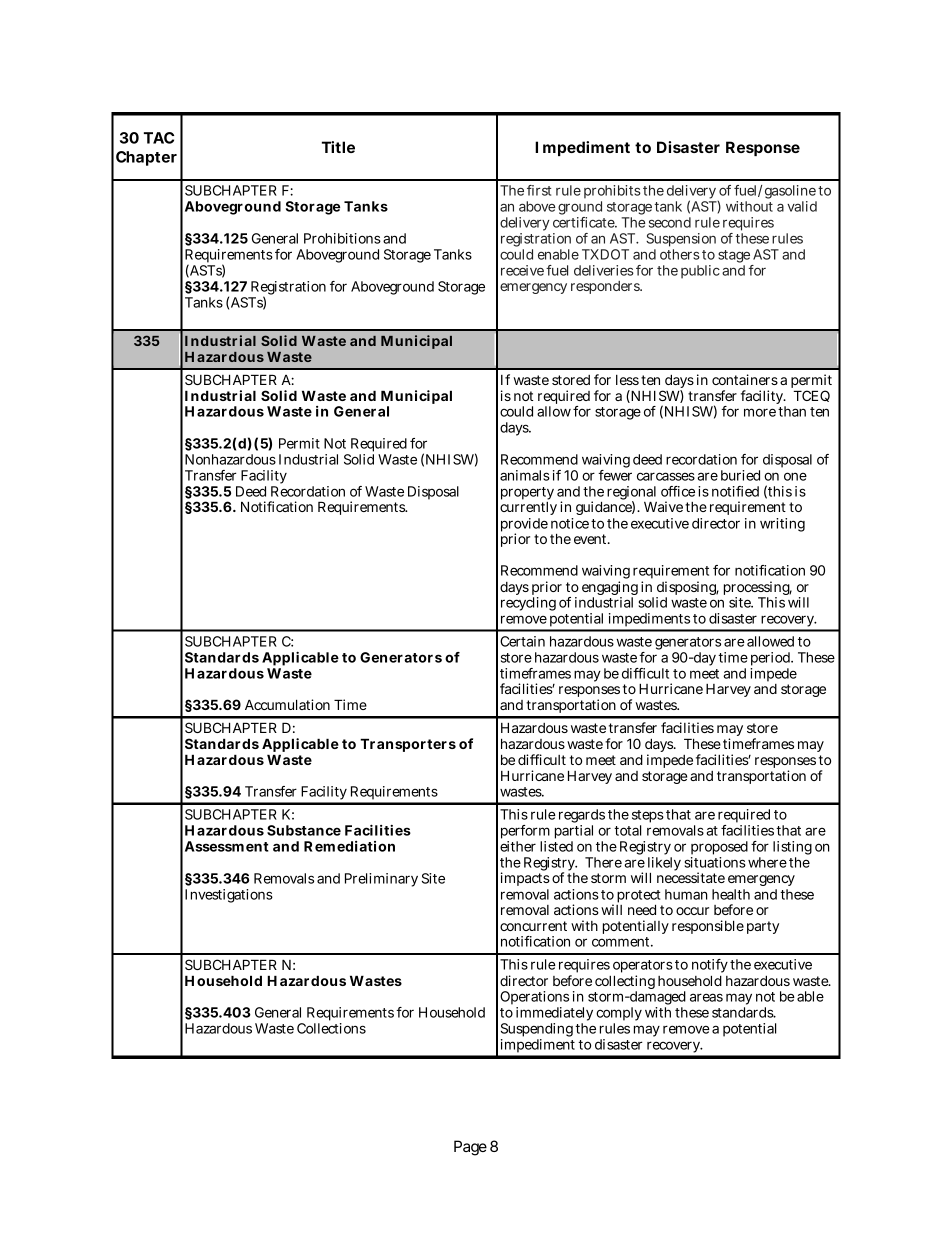  I want to click on areas, so click(706, 997).
